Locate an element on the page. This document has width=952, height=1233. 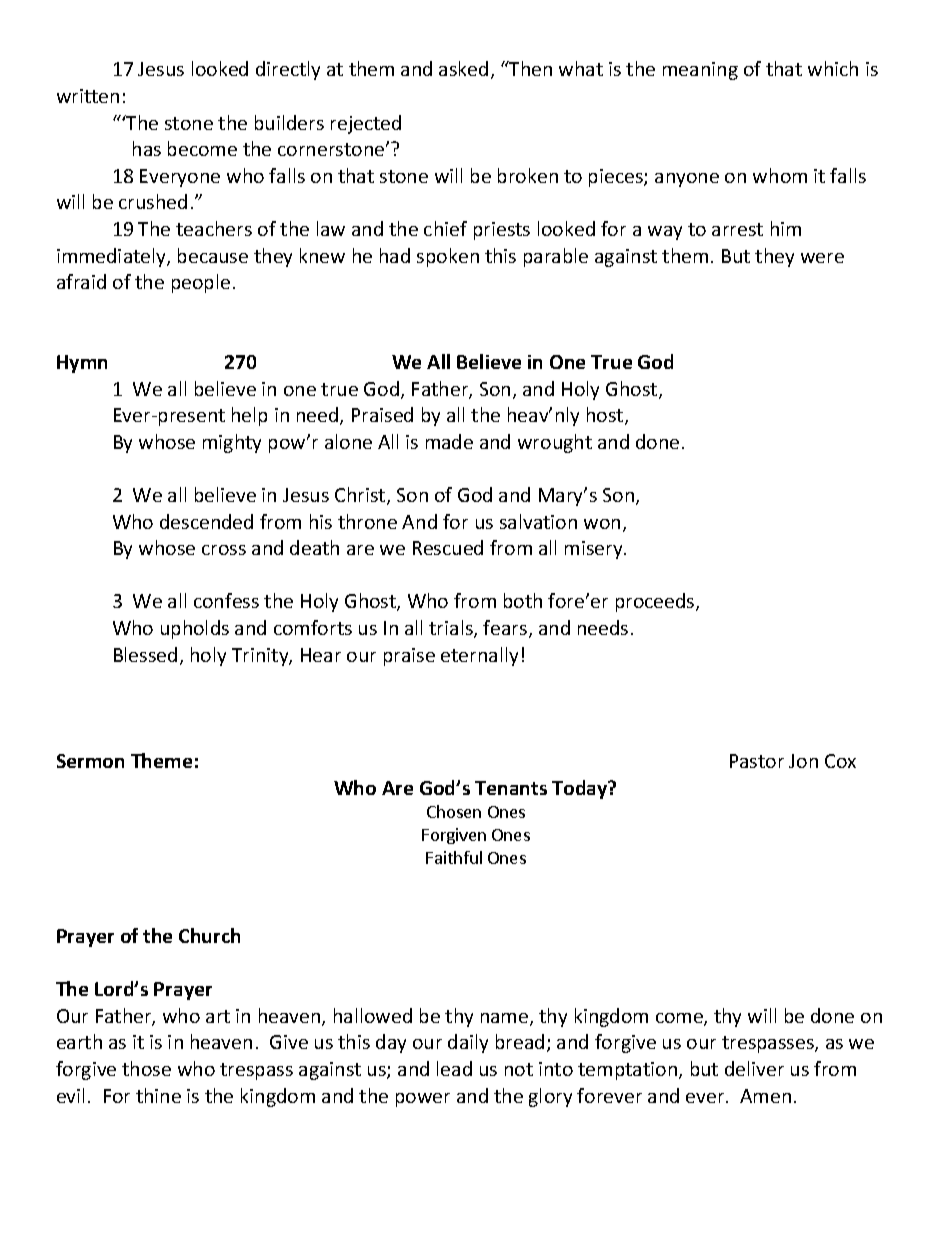
asked is located at coordinates (463, 68).
